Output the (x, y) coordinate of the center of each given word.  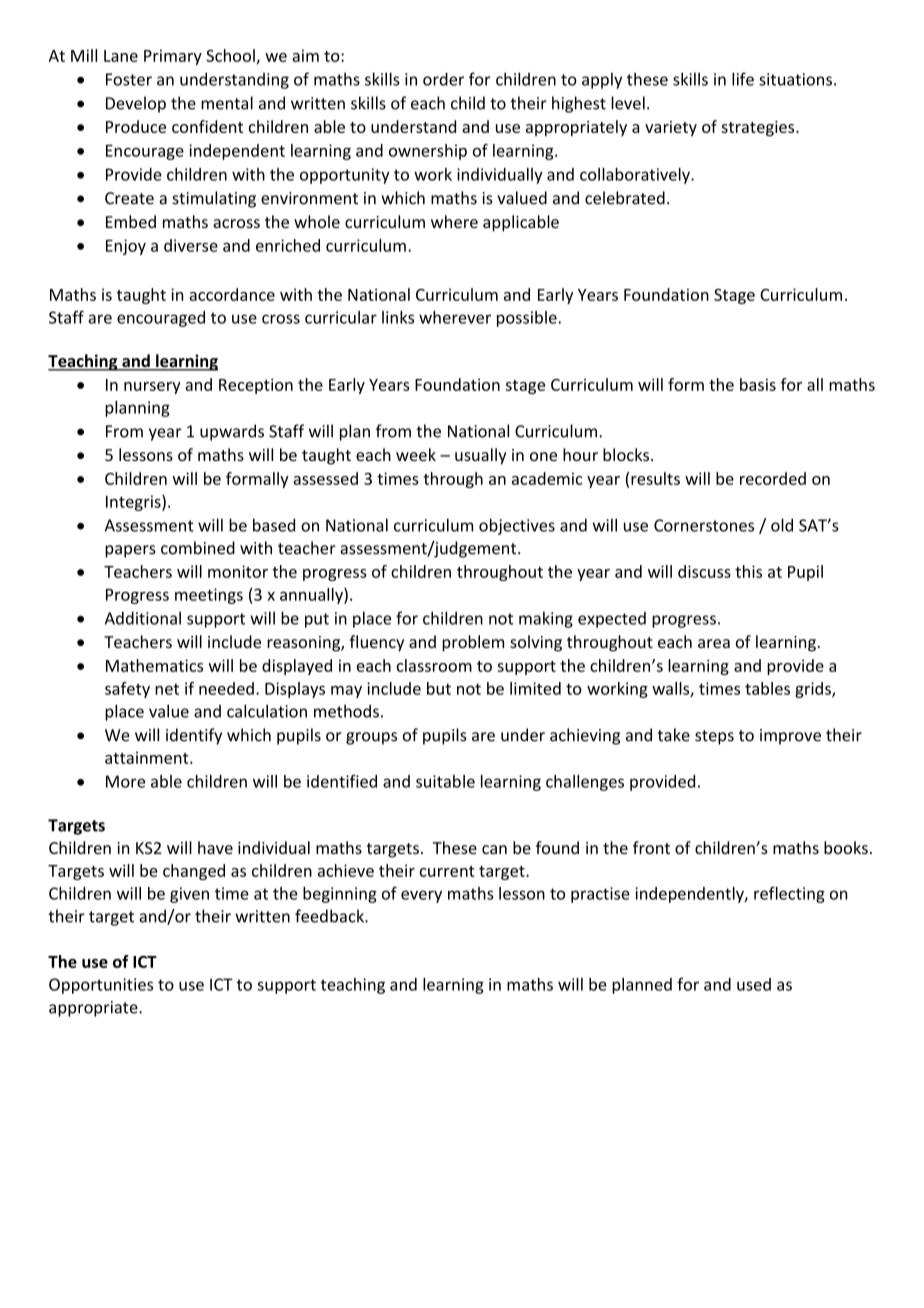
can (494, 849)
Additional (143, 618)
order (443, 79)
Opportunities (101, 986)
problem (473, 643)
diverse (191, 245)
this (748, 571)
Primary (173, 57)
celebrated (625, 198)
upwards (232, 432)
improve (790, 737)
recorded (773, 478)
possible (528, 319)
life (743, 79)
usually (481, 456)
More (125, 781)
